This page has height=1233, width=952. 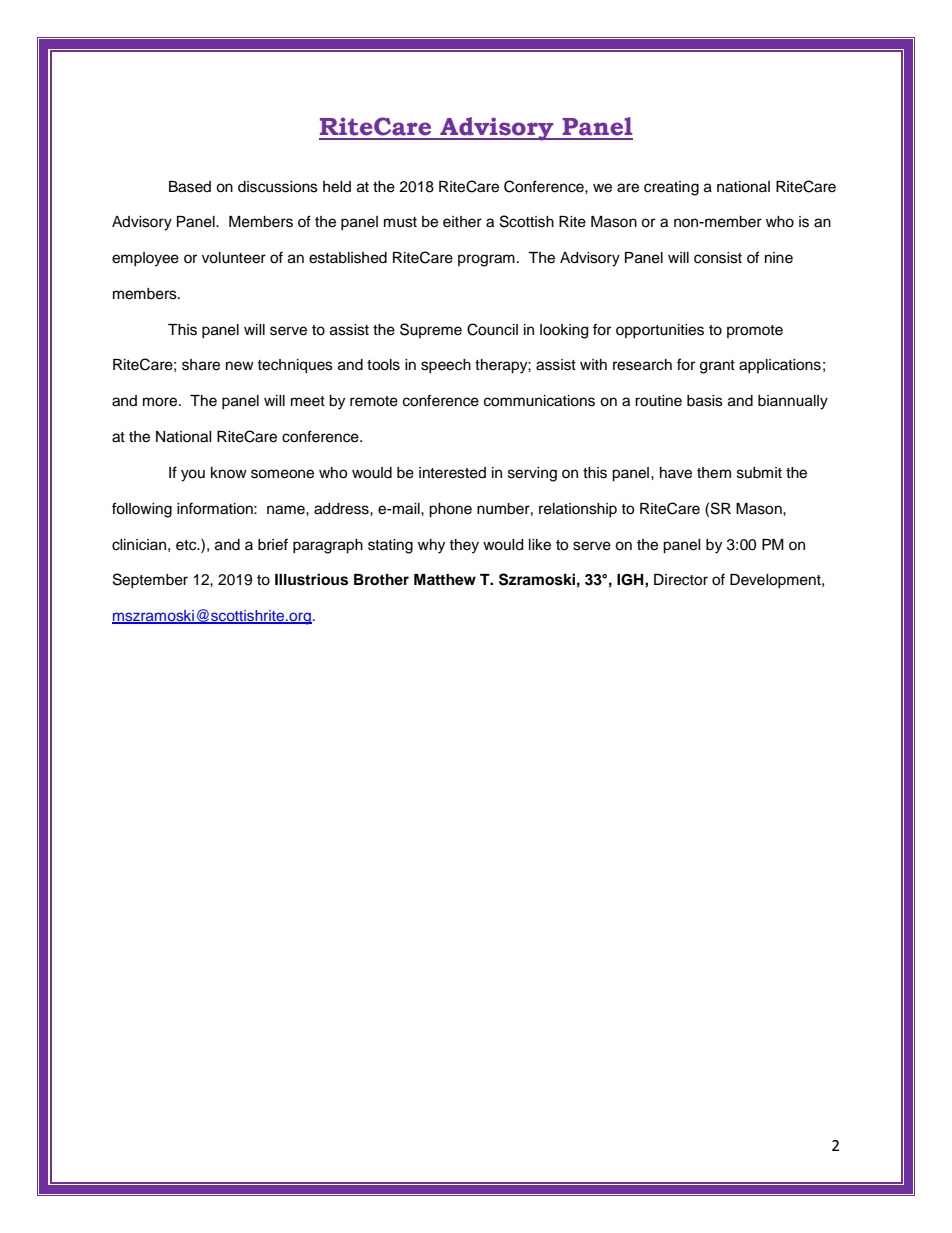 I want to click on either, so click(x=462, y=222).
